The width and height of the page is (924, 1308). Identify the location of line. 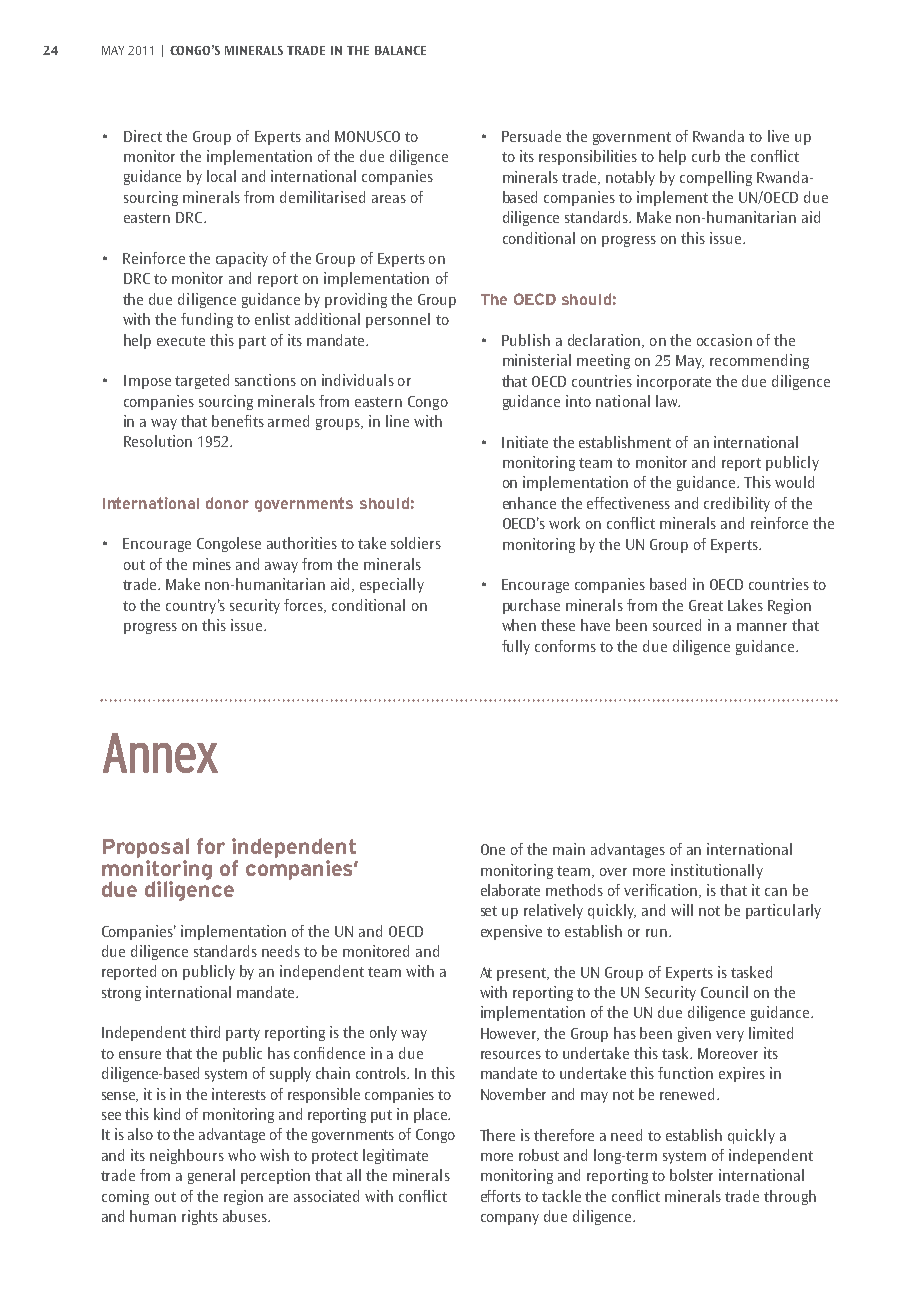
(397, 421).
